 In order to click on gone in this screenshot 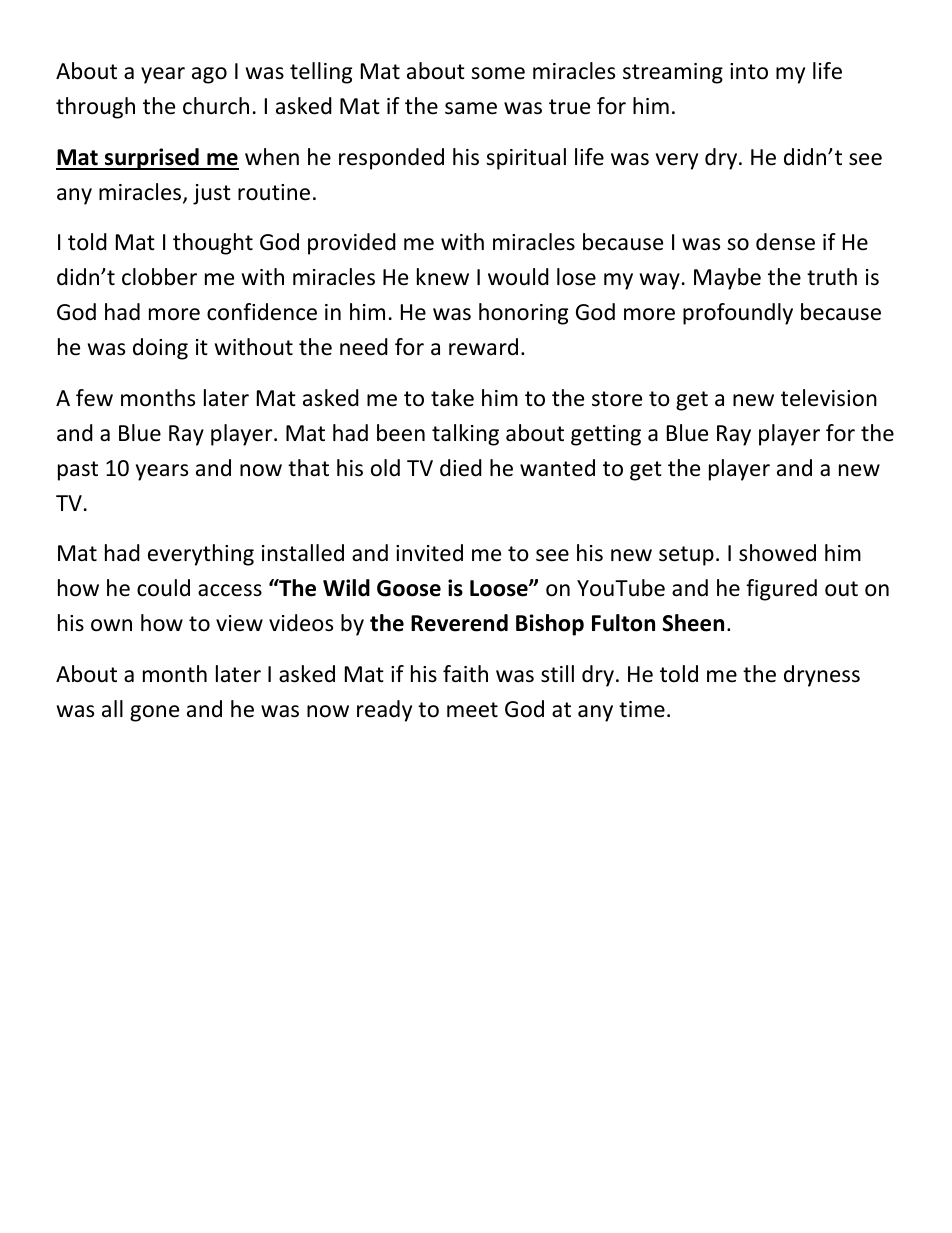, I will do `click(154, 713)`.
